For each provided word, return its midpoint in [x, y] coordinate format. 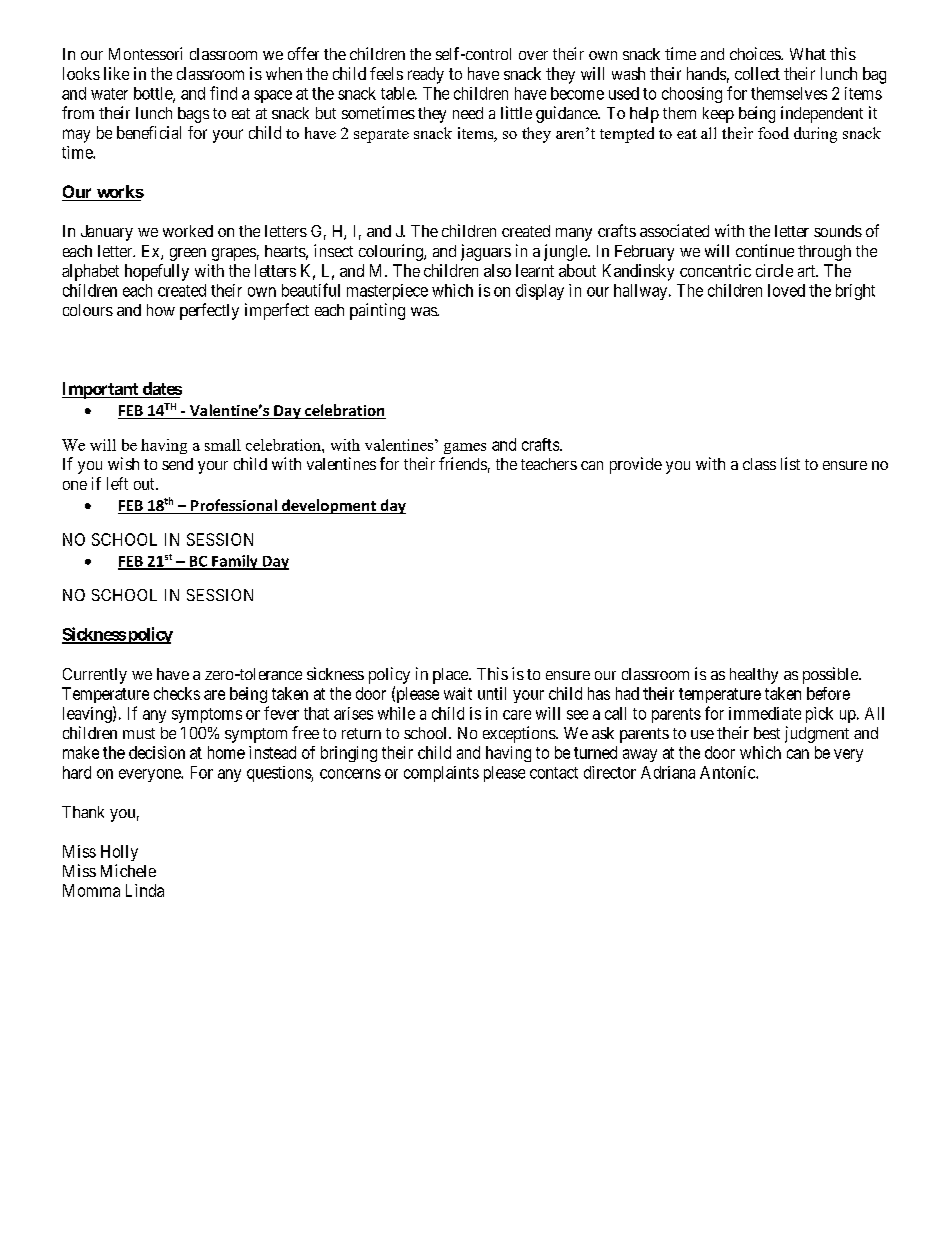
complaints [441, 774]
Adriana [668, 772]
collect [757, 73]
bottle [154, 94]
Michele [128, 870]
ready [426, 75]
